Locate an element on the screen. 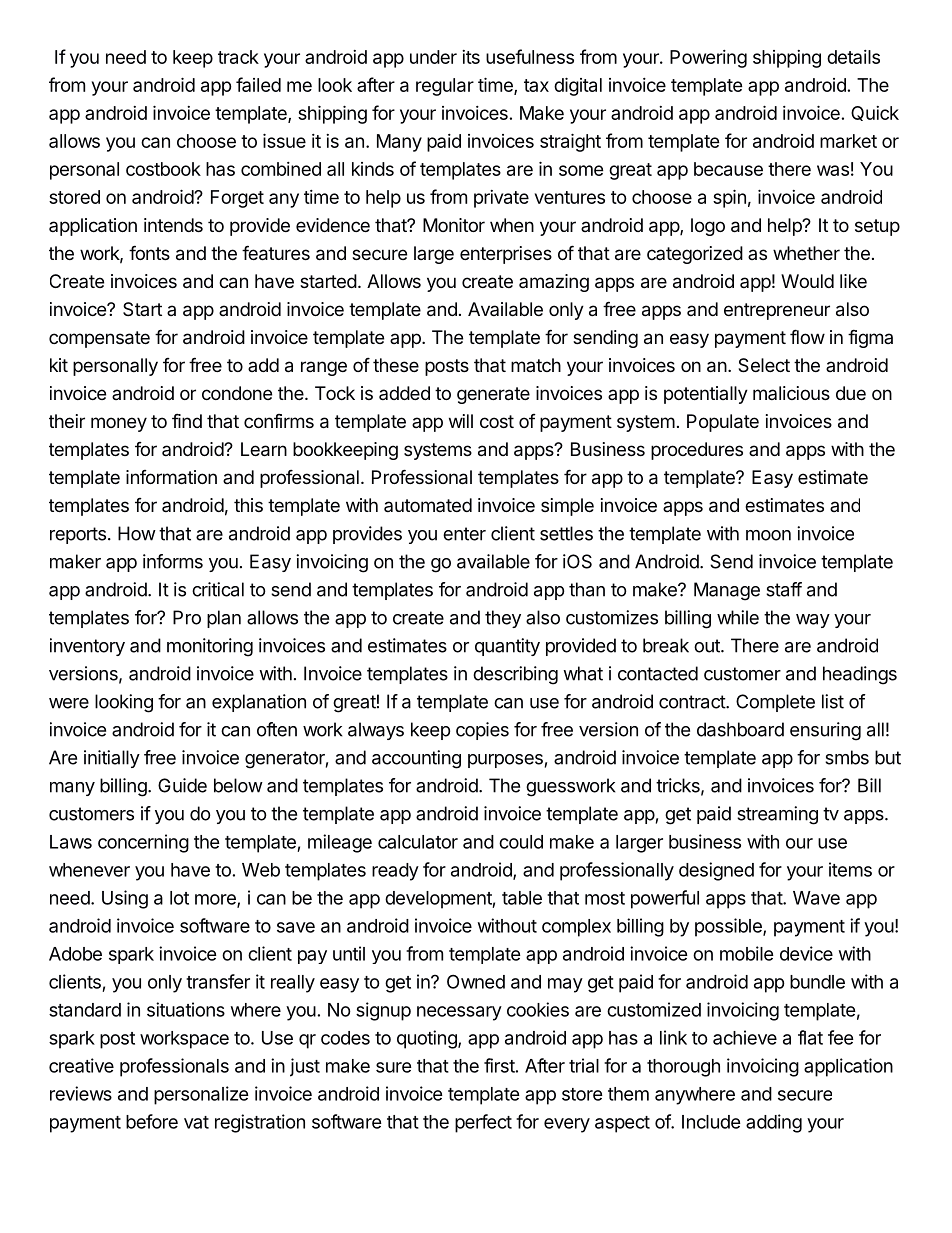  regular is located at coordinates (445, 87).
